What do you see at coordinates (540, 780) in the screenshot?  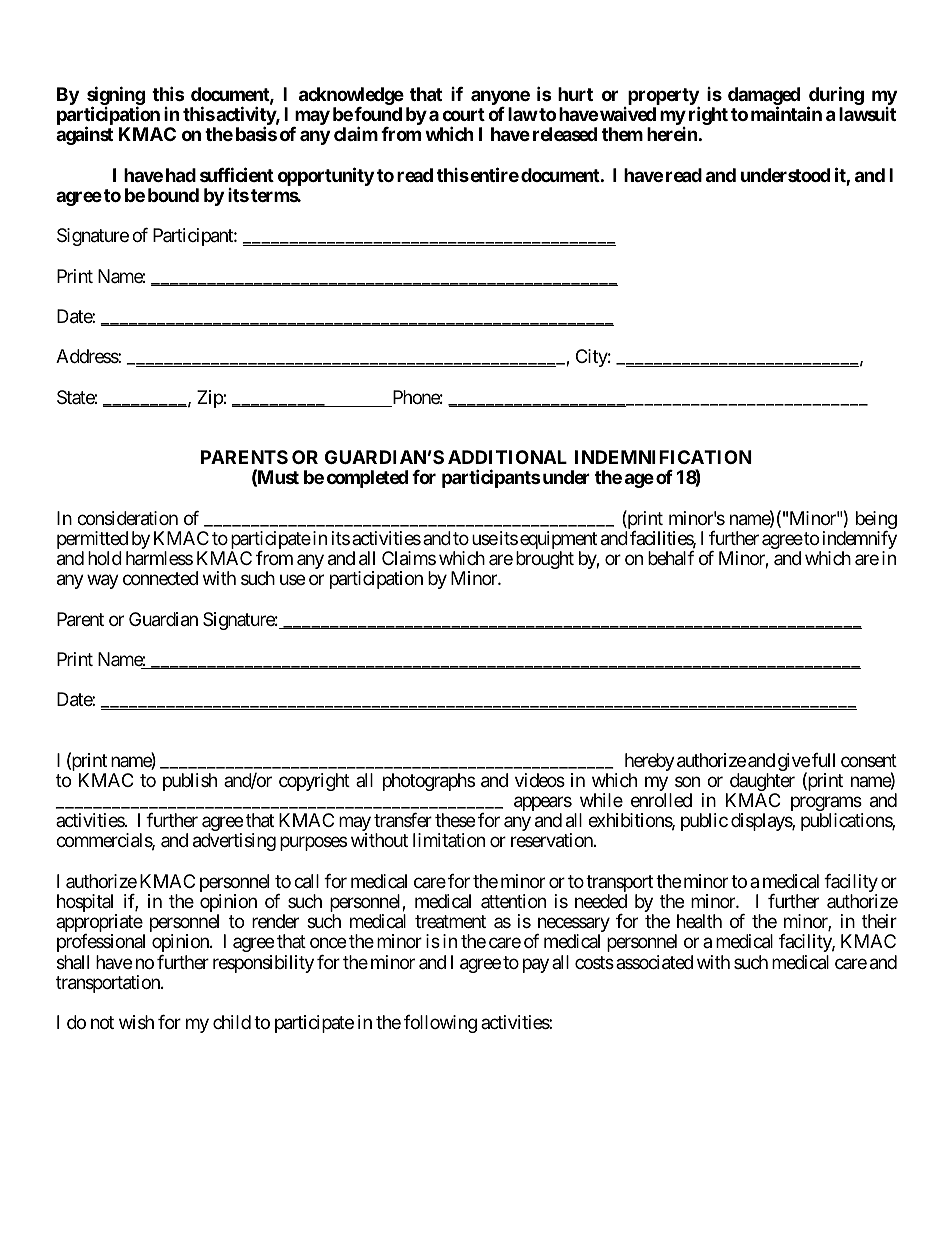 I see `videos` at bounding box center [540, 780].
